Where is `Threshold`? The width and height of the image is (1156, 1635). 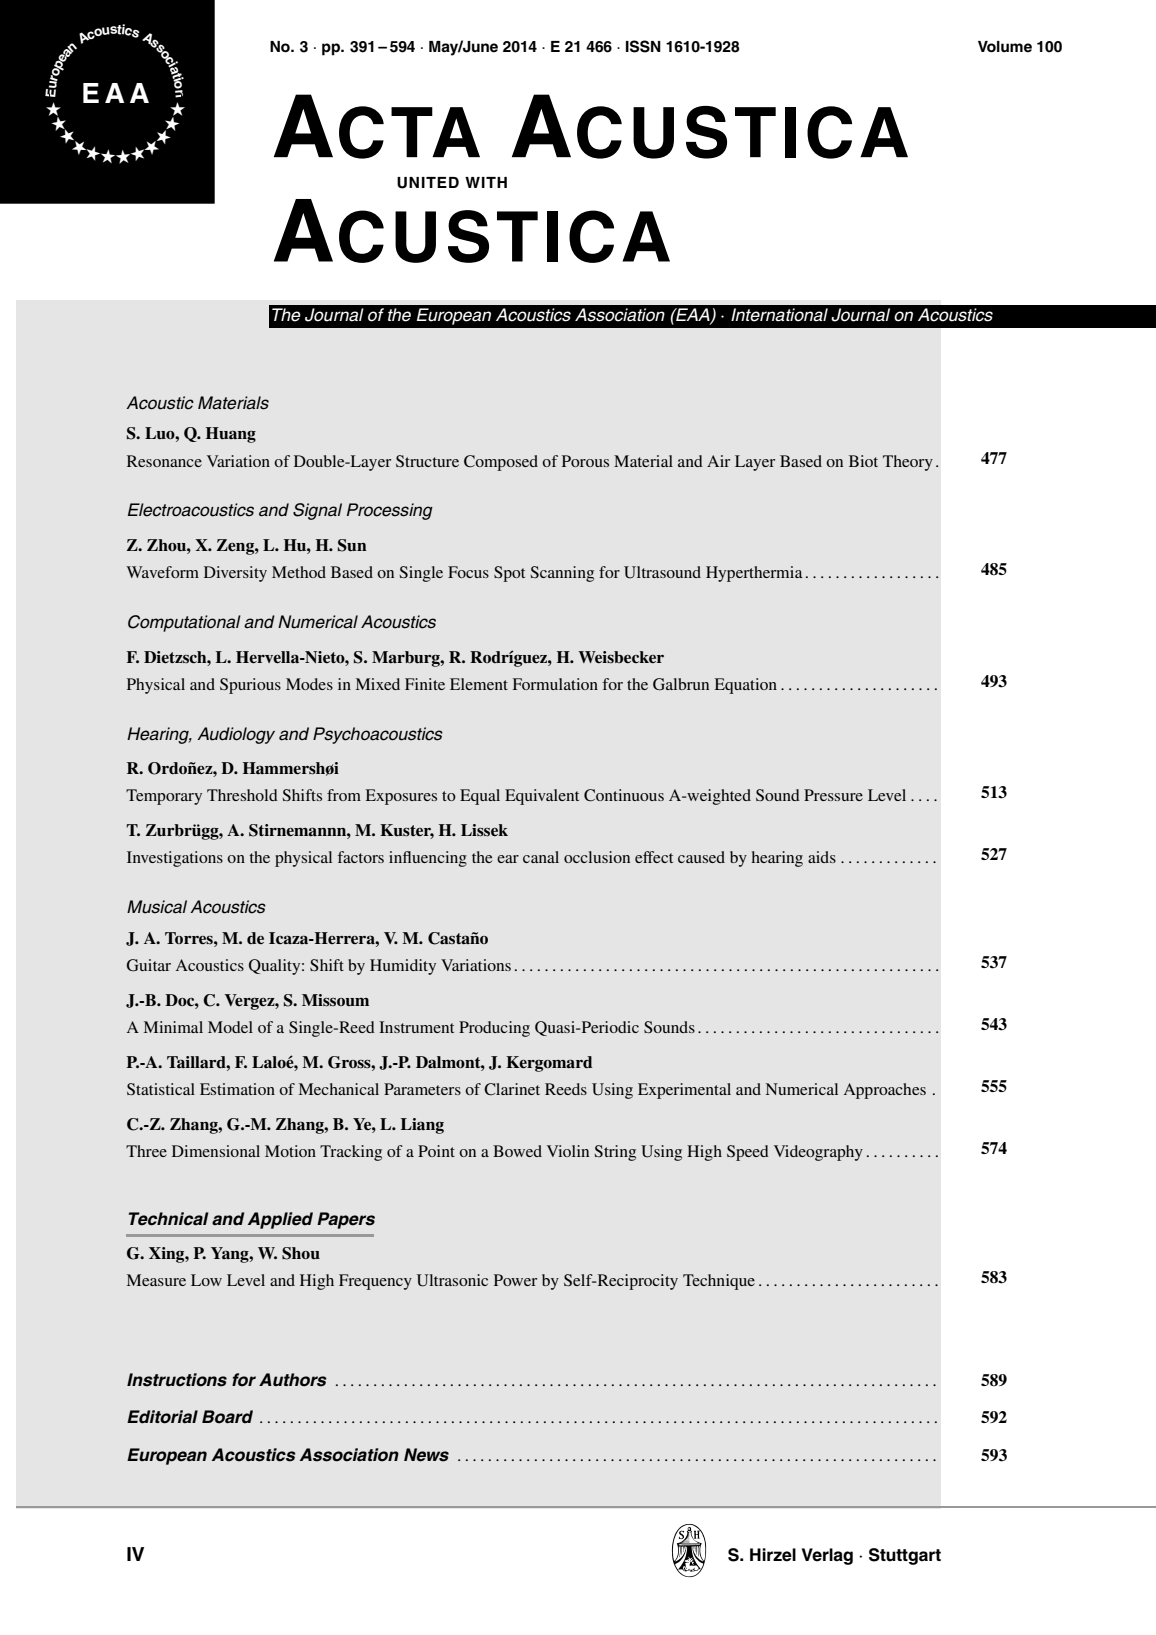 Threshold is located at coordinates (242, 795).
